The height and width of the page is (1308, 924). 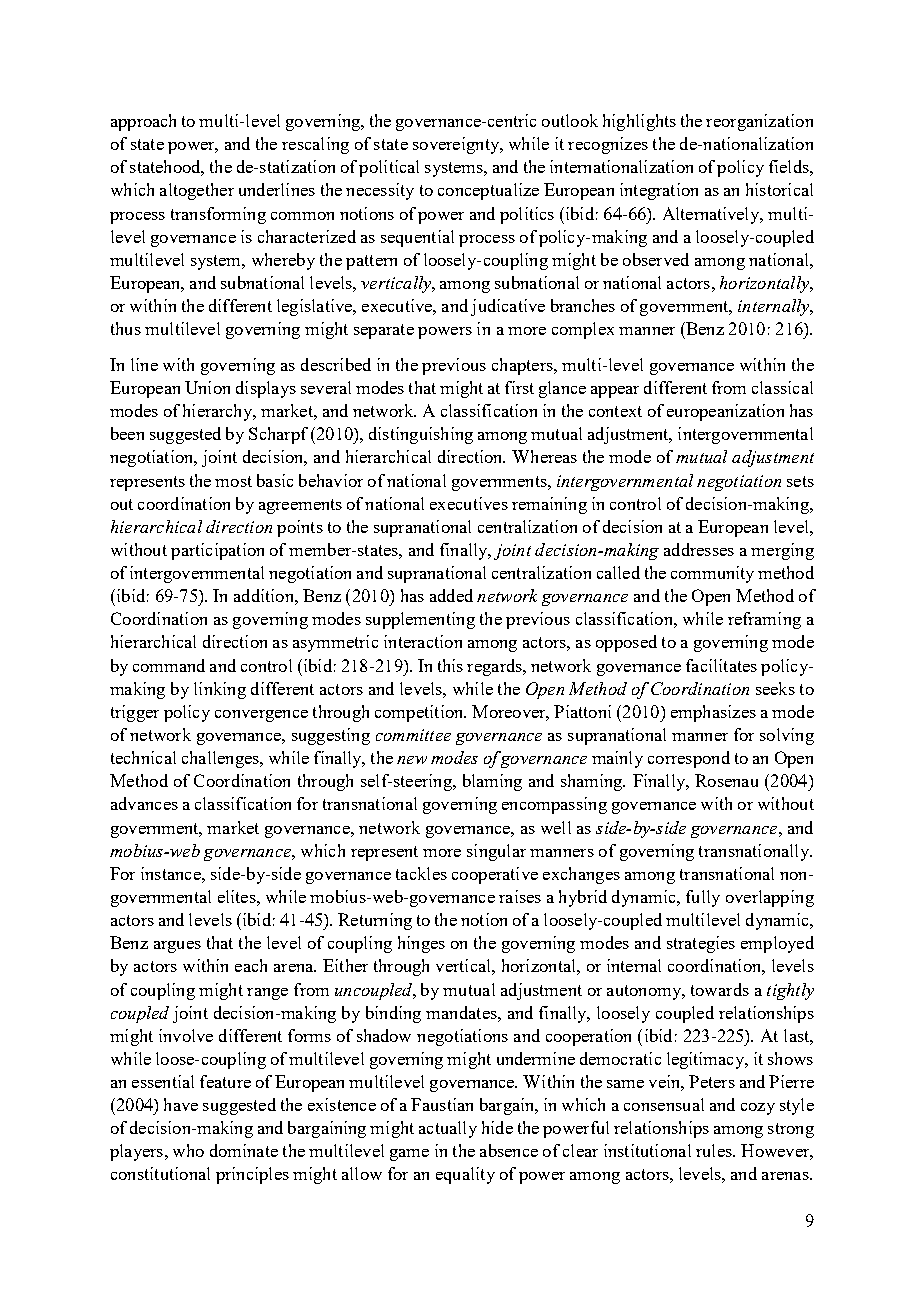 What do you see at coordinates (759, 122) in the page?
I see `reorganization` at bounding box center [759, 122].
